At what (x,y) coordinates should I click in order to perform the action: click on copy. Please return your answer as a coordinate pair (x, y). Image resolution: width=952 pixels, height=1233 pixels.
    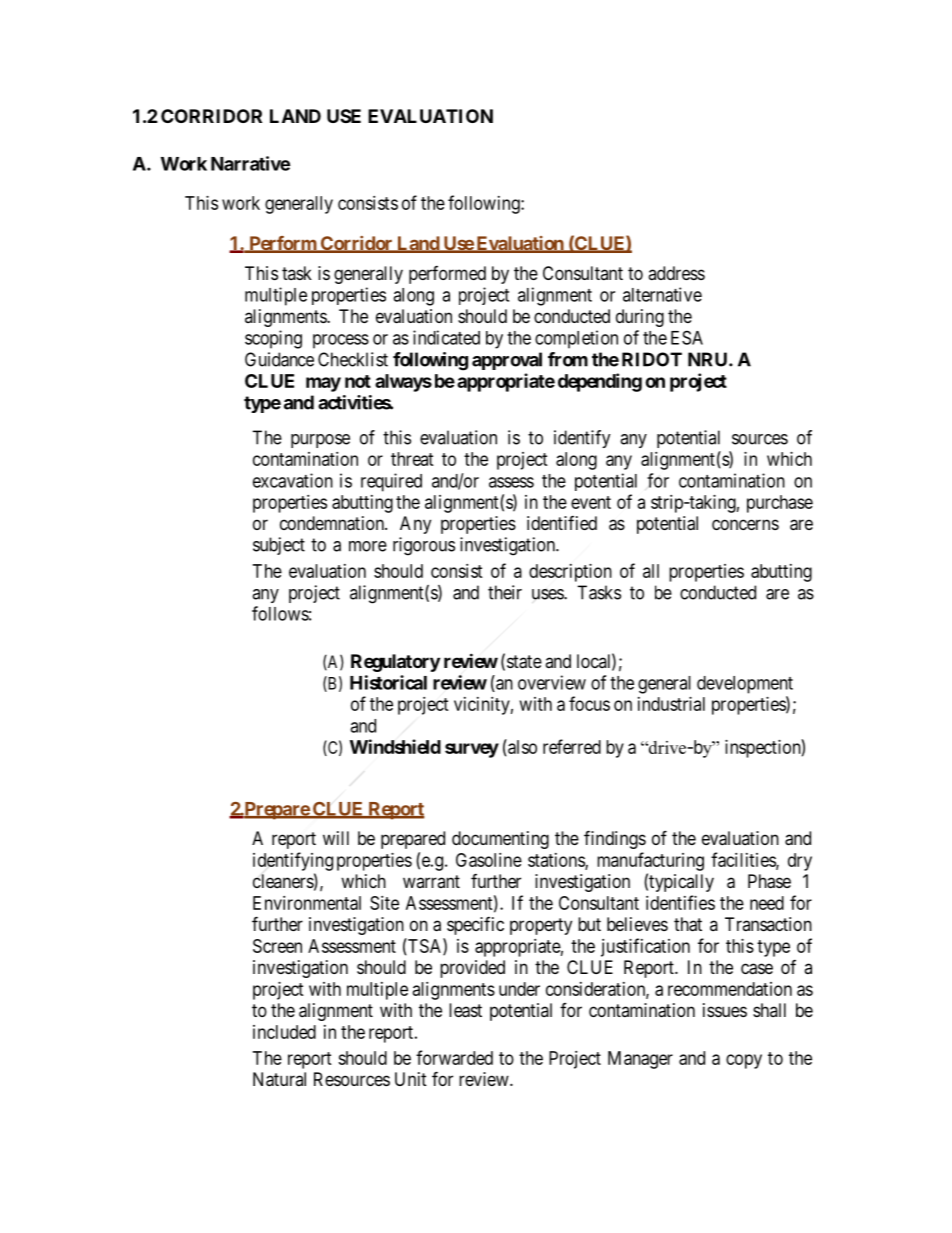
    Looking at the image, I should click on (744, 1061).
